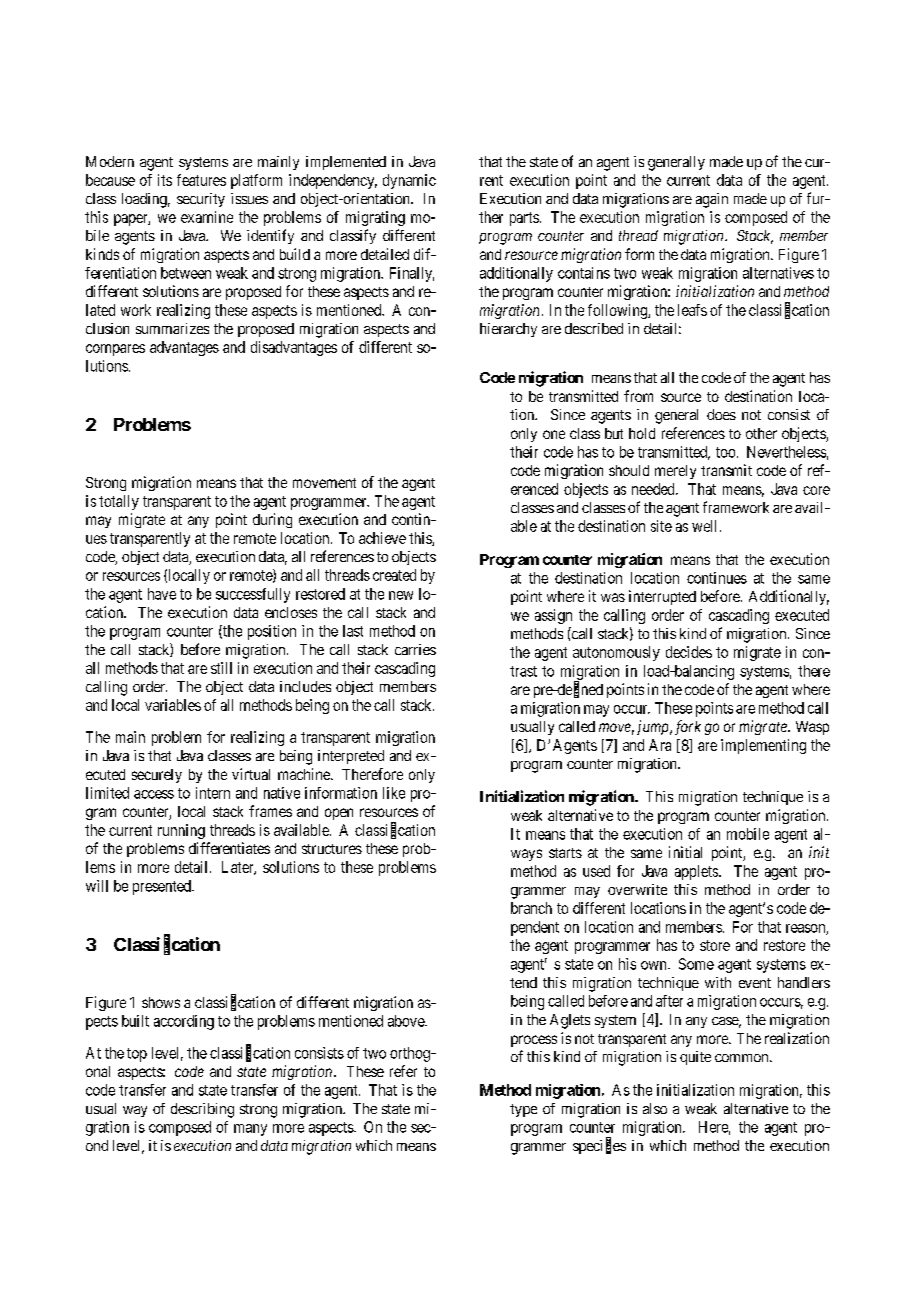 Image resolution: width=924 pixels, height=1308 pixels. Describe the element at coordinates (221, 668) in the screenshot. I see `still` at that location.
